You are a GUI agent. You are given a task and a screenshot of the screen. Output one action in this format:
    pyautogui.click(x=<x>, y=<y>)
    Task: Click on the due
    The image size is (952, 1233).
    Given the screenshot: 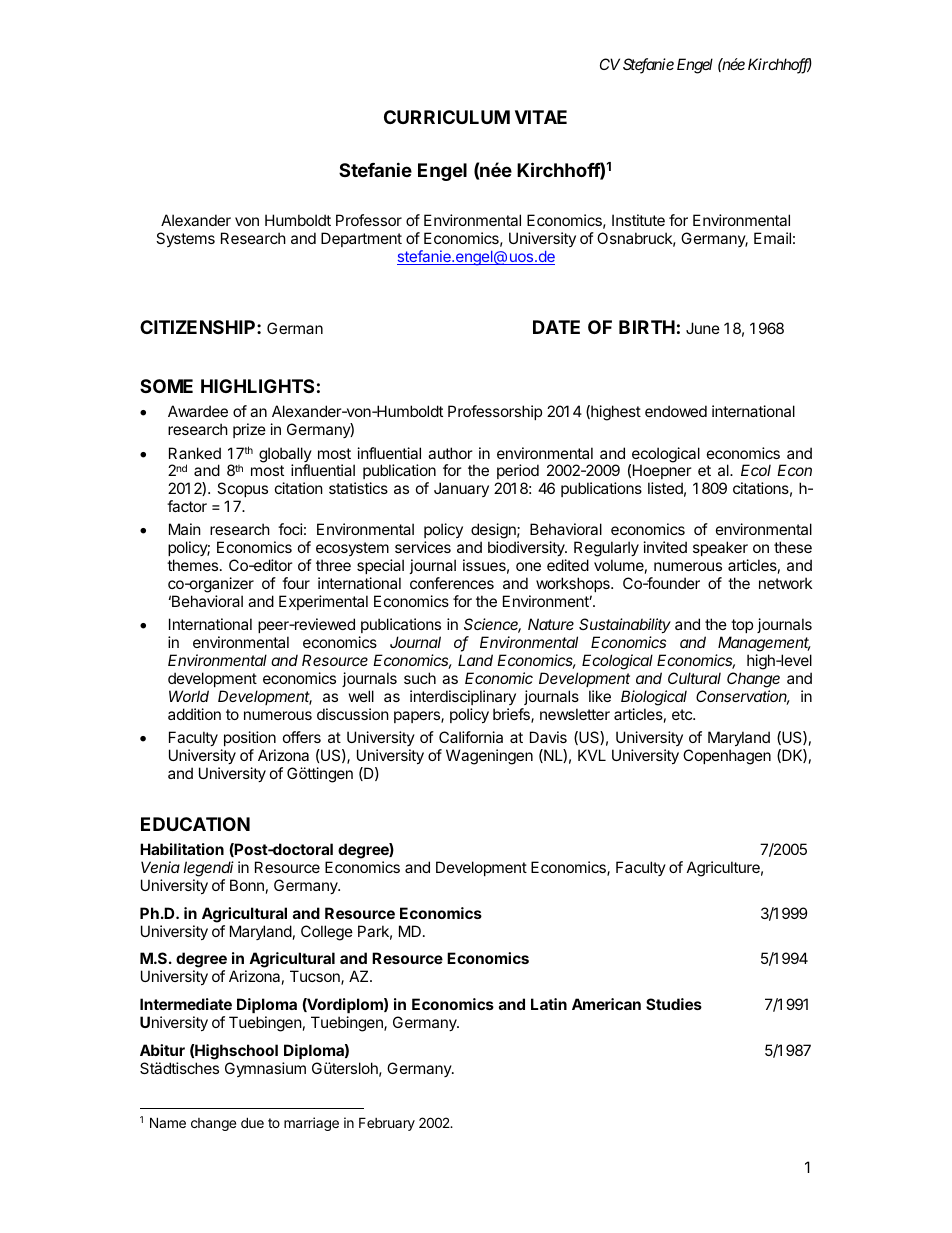 What is the action you would take?
    pyautogui.click(x=252, y=1122)
